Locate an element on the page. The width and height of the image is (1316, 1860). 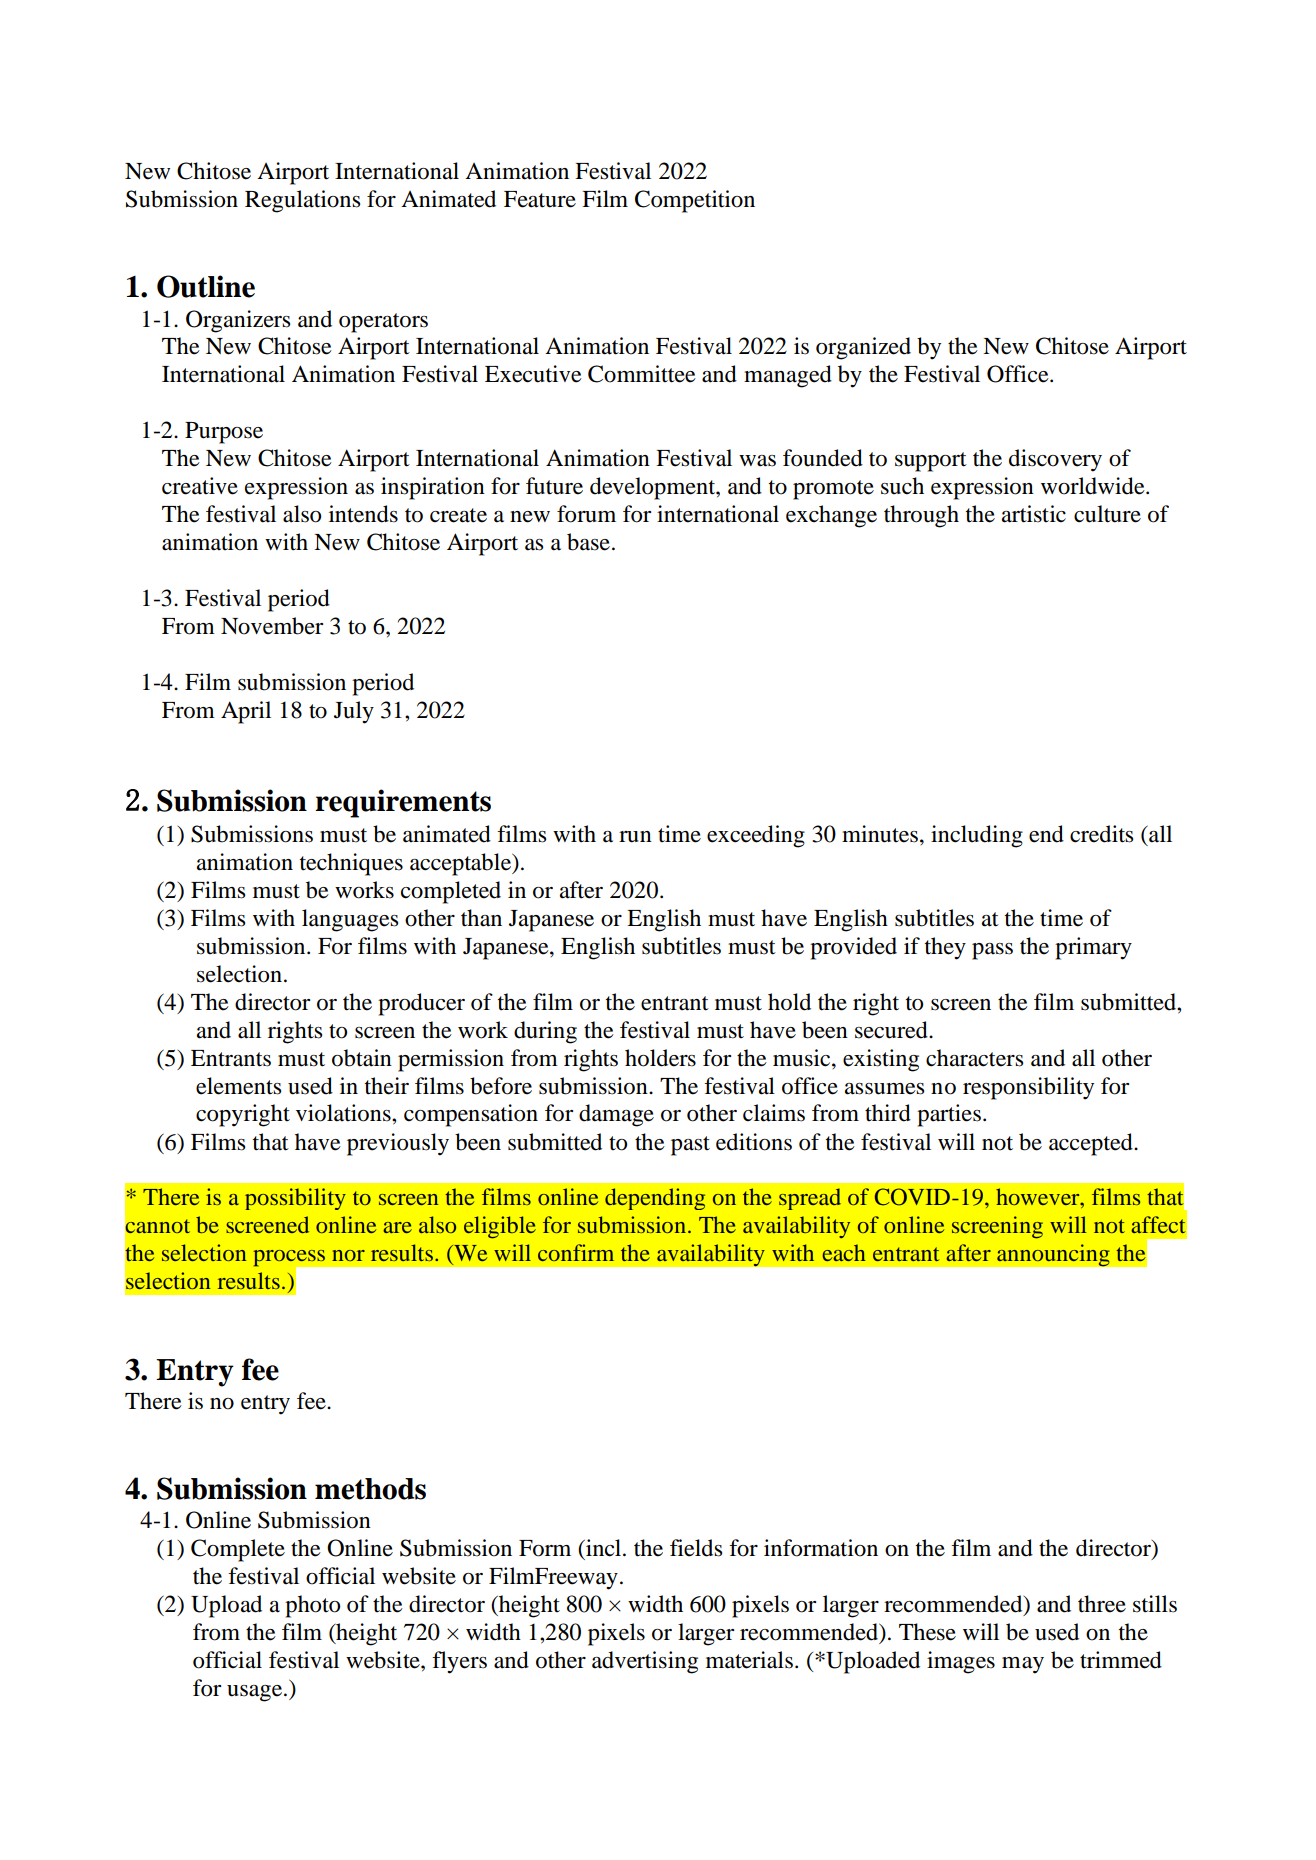
advertising is located at coordinates (645, 1662).
